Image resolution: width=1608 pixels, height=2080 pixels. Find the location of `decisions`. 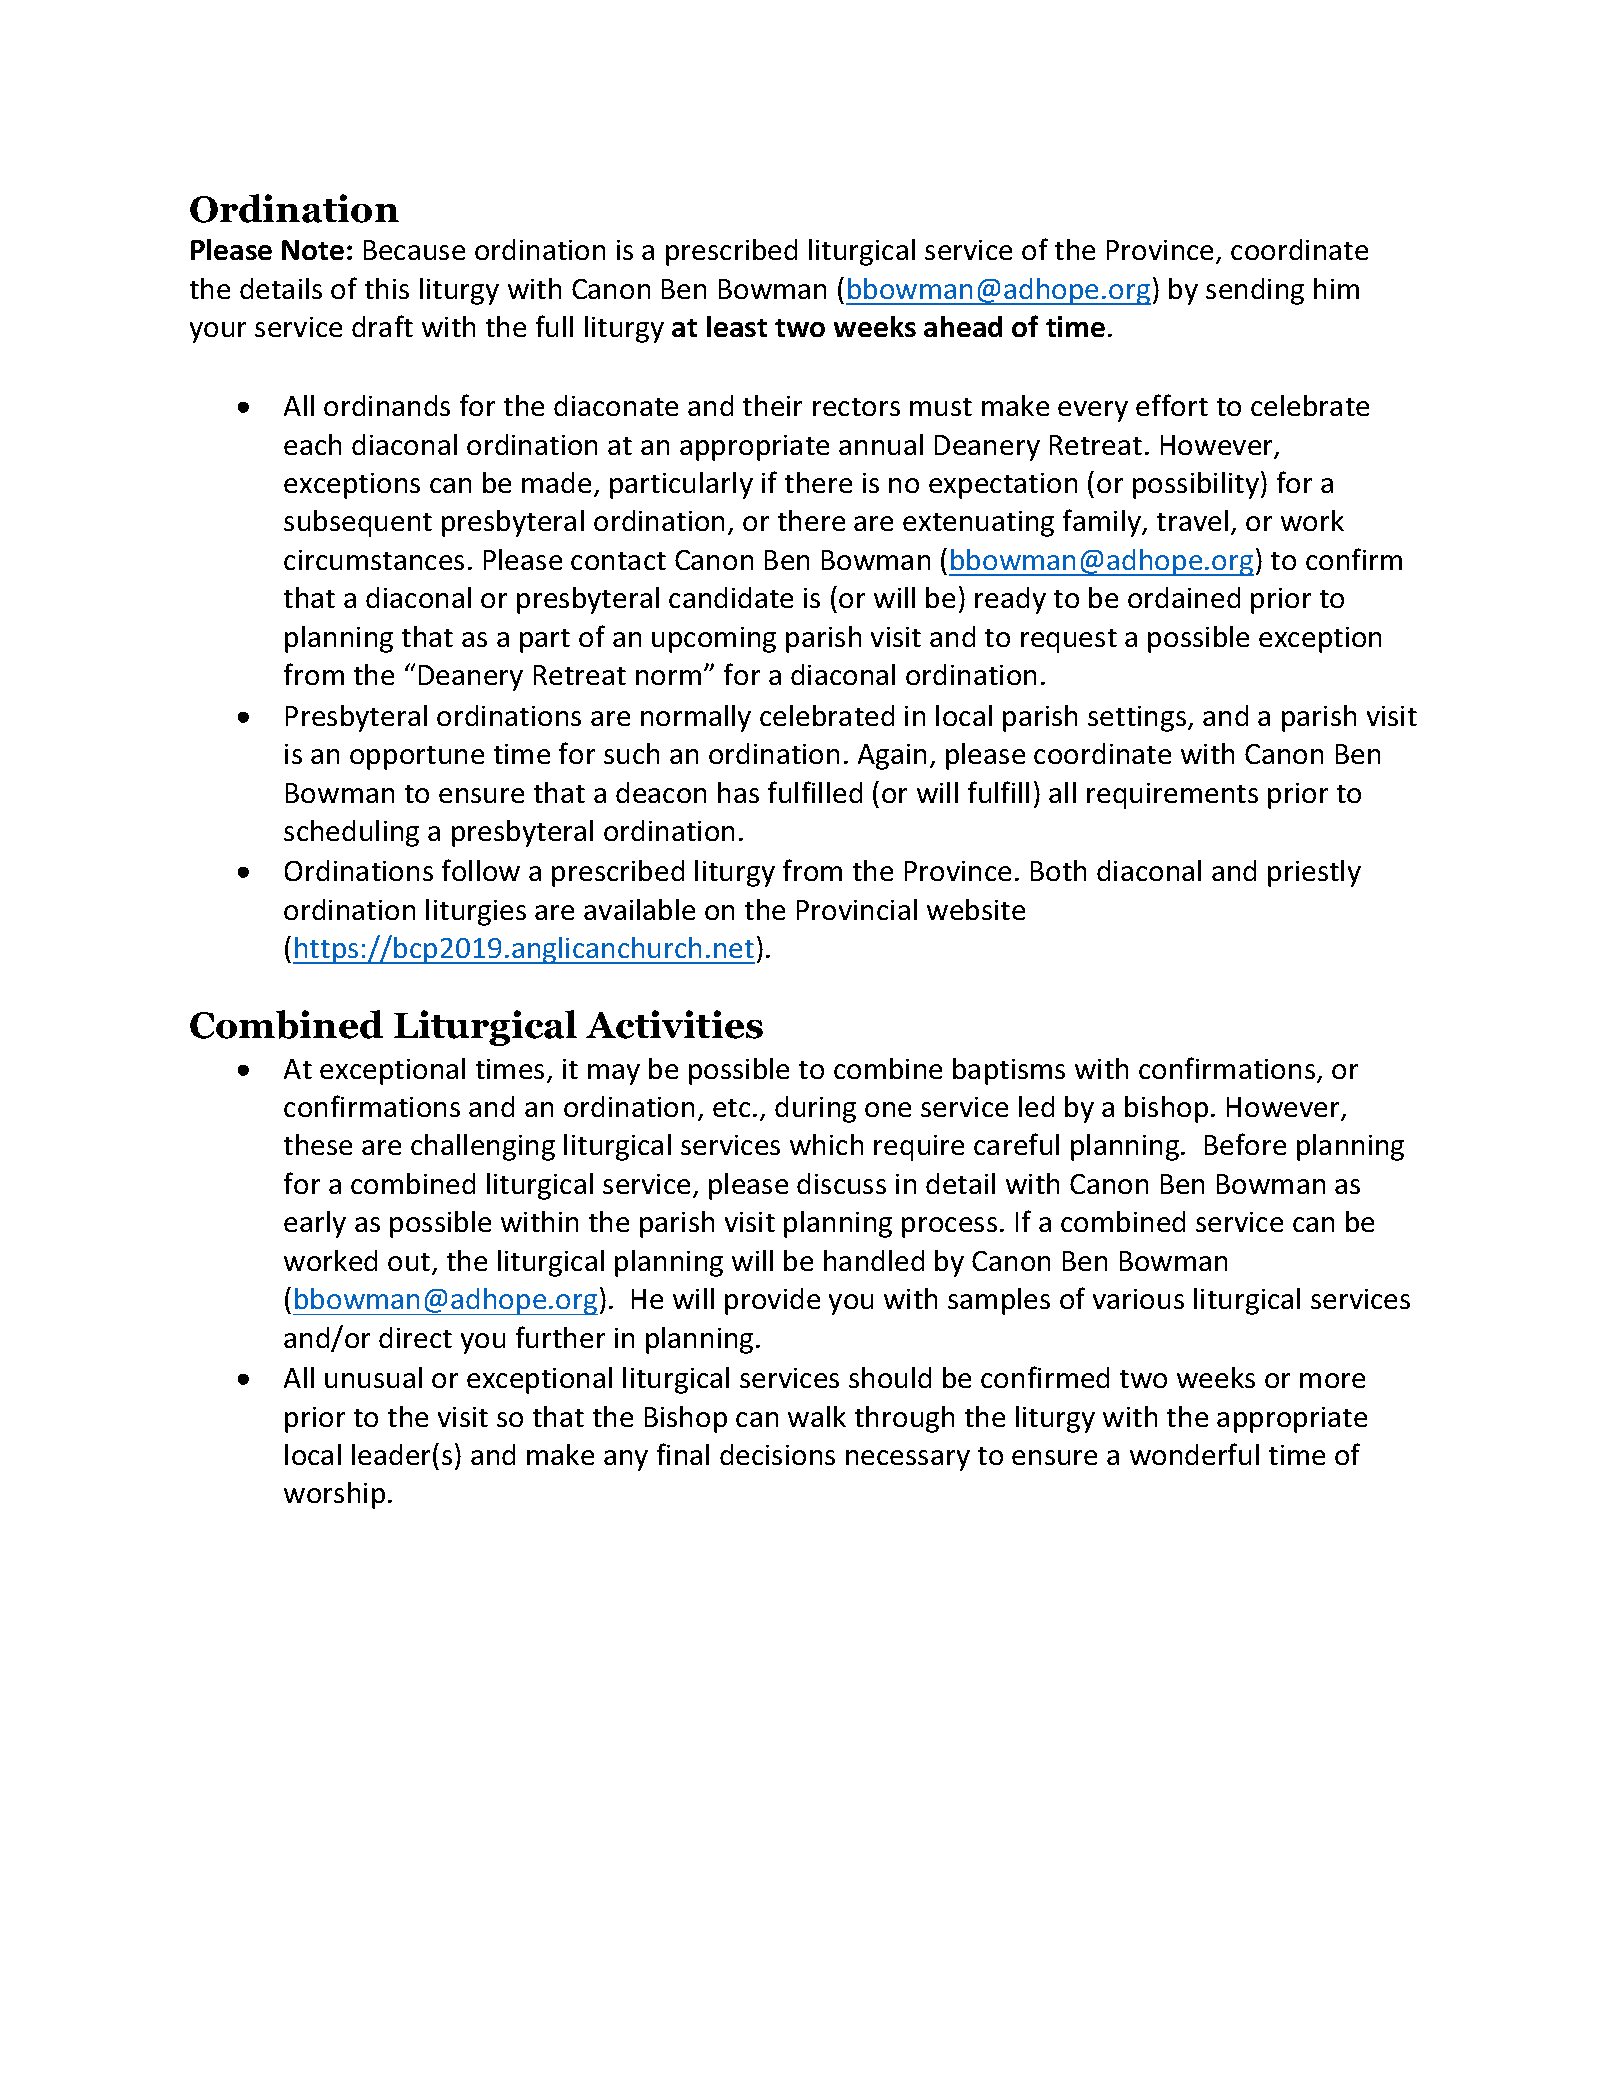

decisions is located at coordinates (777, 1454).
